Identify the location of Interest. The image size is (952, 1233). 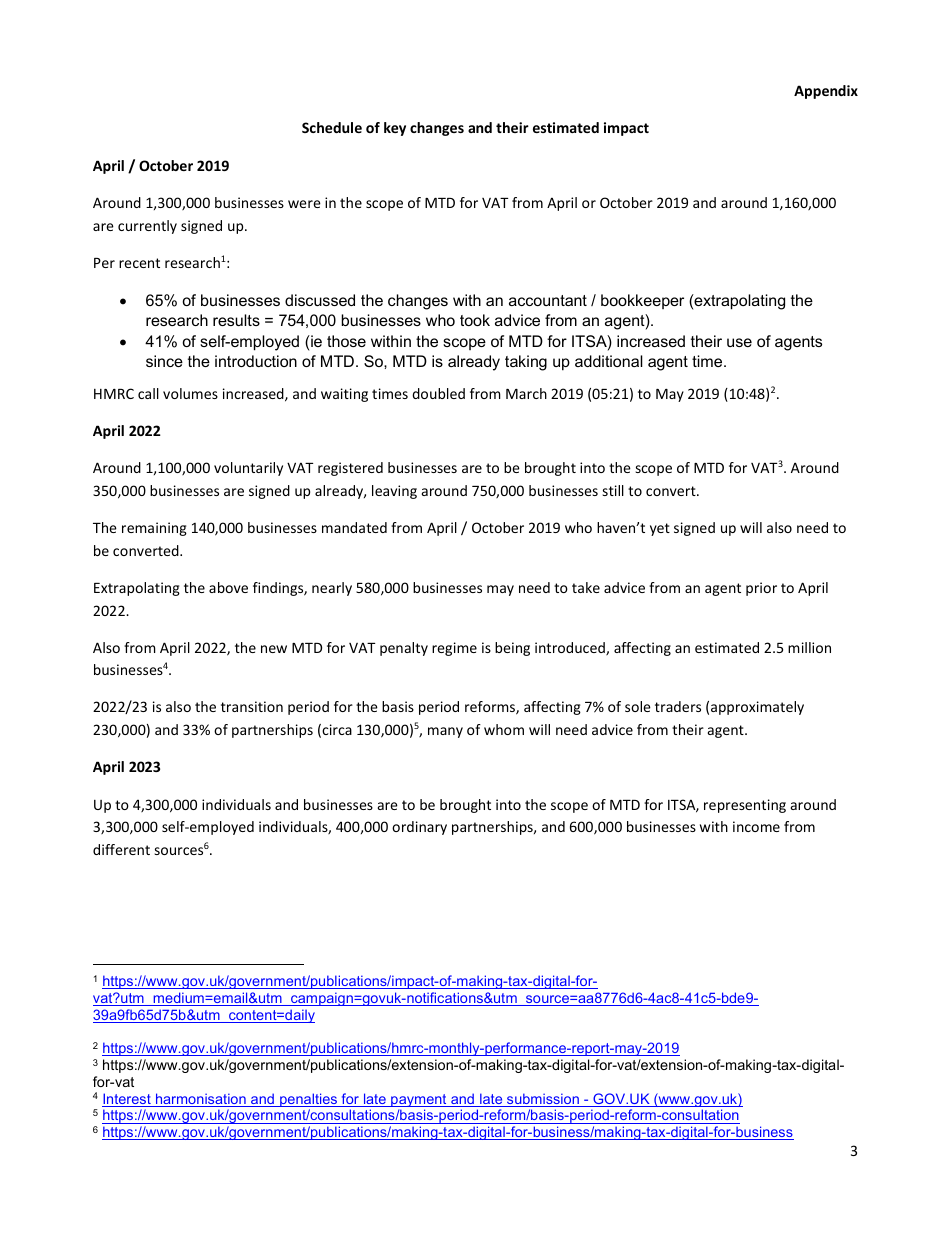
(127, 1100).
